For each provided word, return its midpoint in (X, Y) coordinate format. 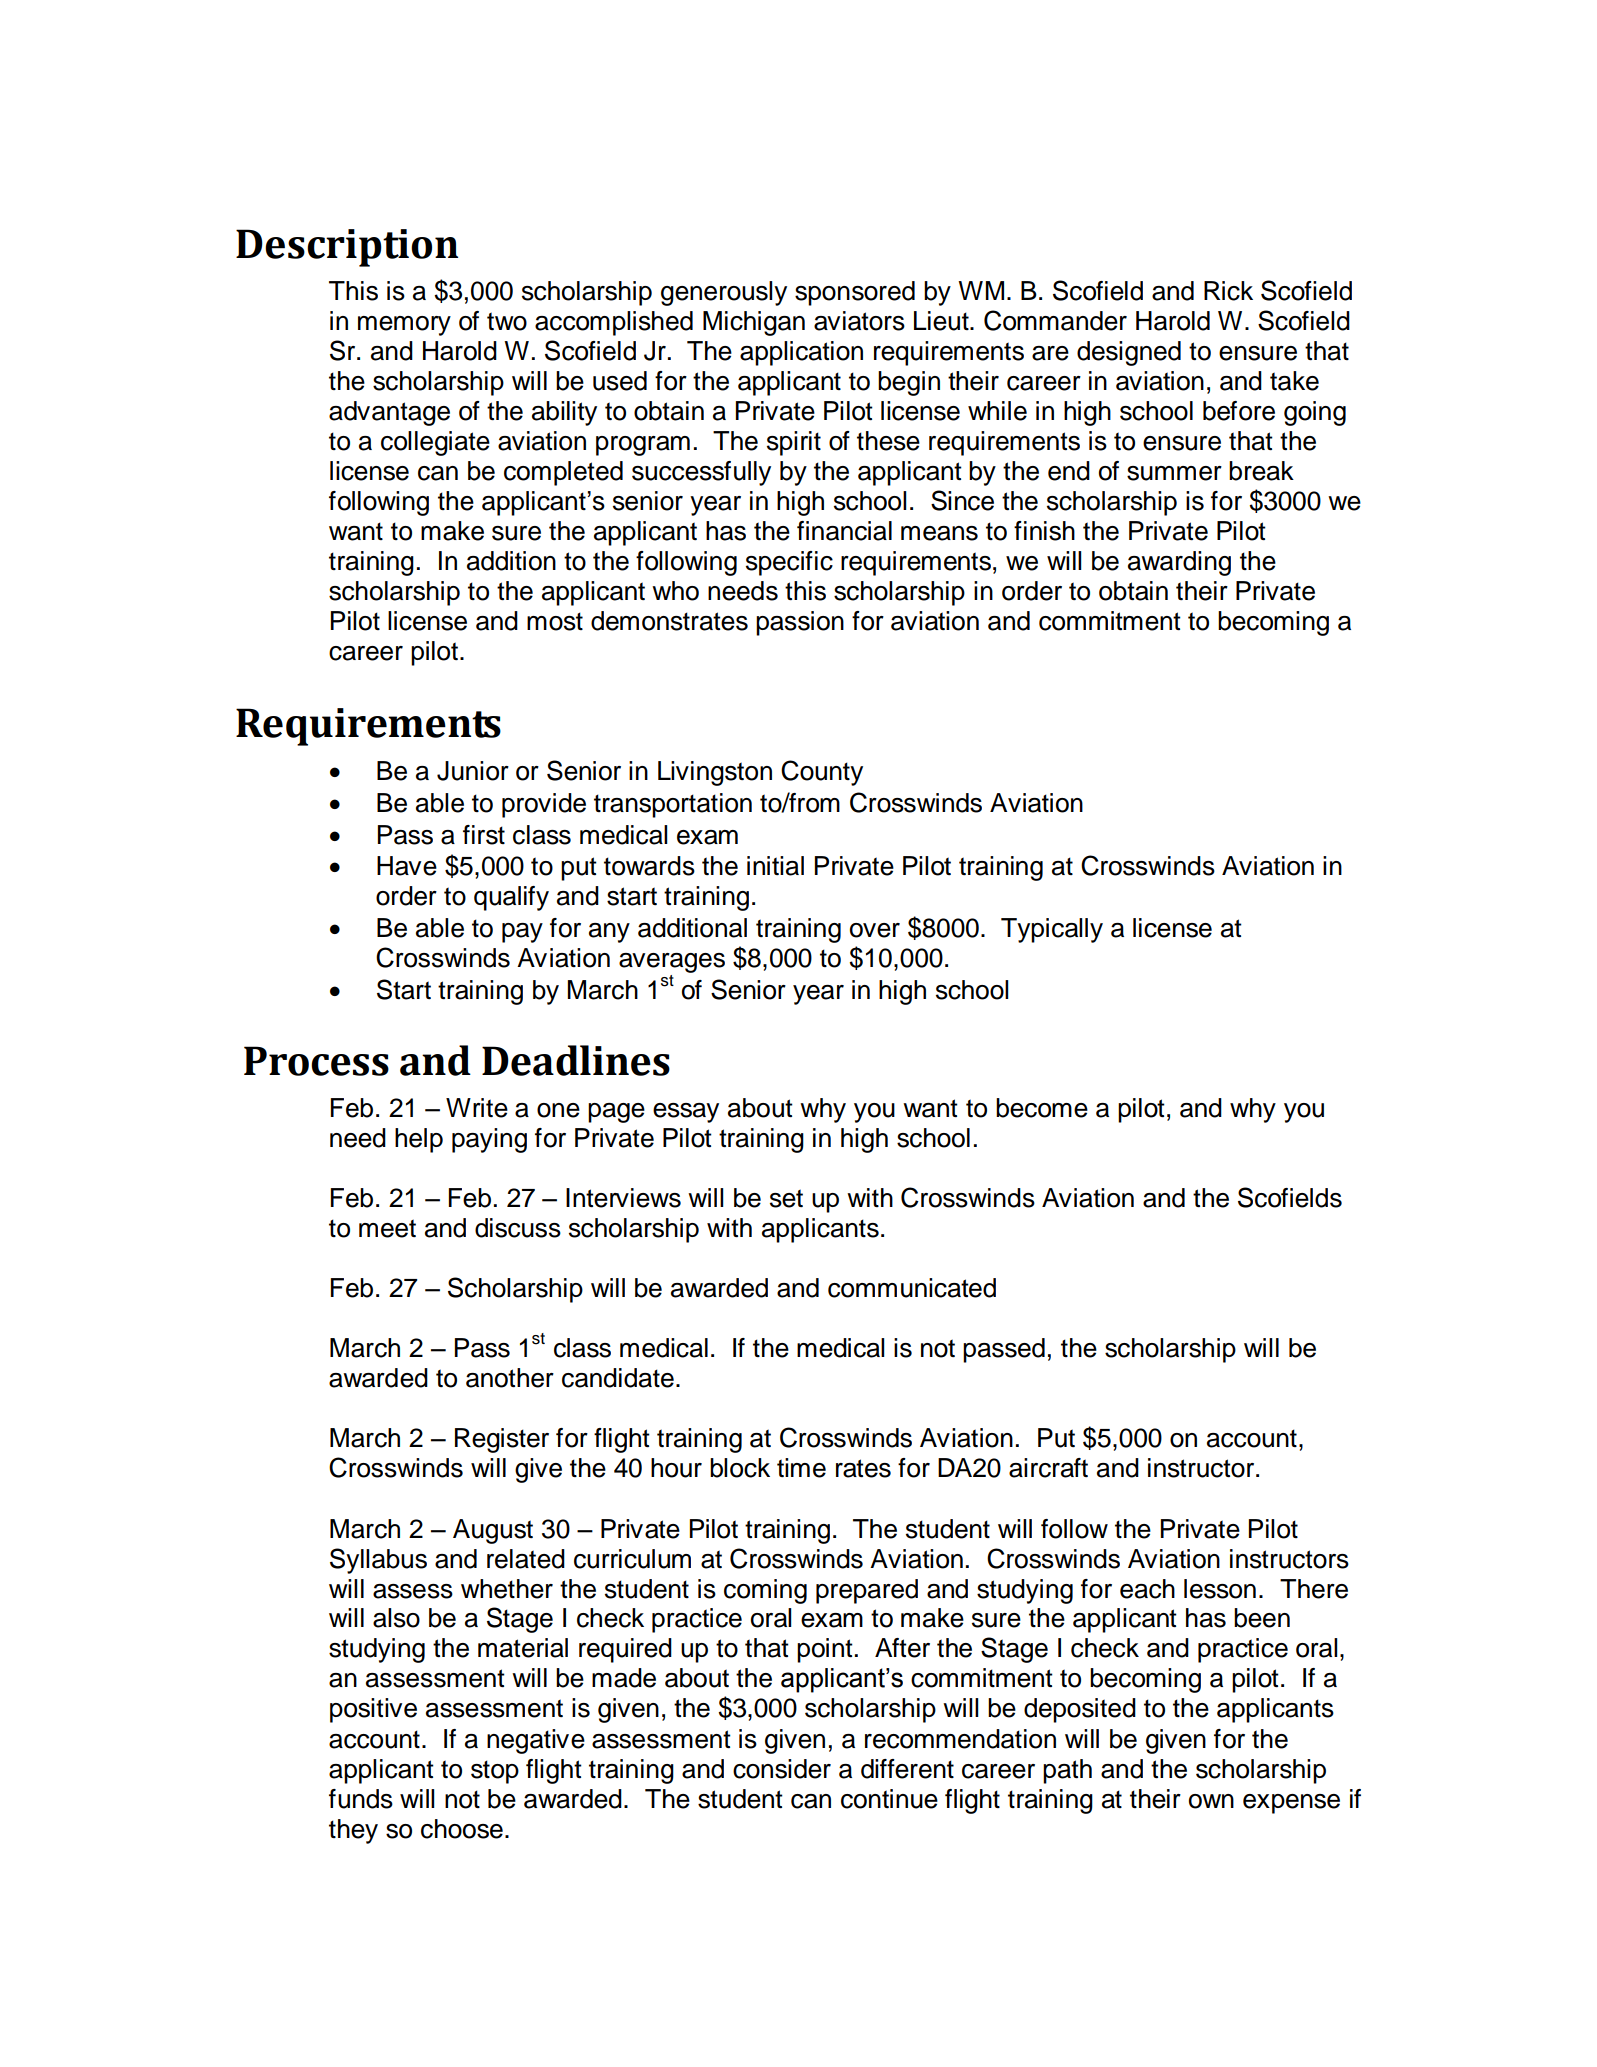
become (1042, 1108)
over (875, 930)
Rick (1228, 291)
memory (404, 326)
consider (782, 1769)
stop (495, 1772)
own (1211, 1801)
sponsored (855, 293)
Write (477, 1108)
